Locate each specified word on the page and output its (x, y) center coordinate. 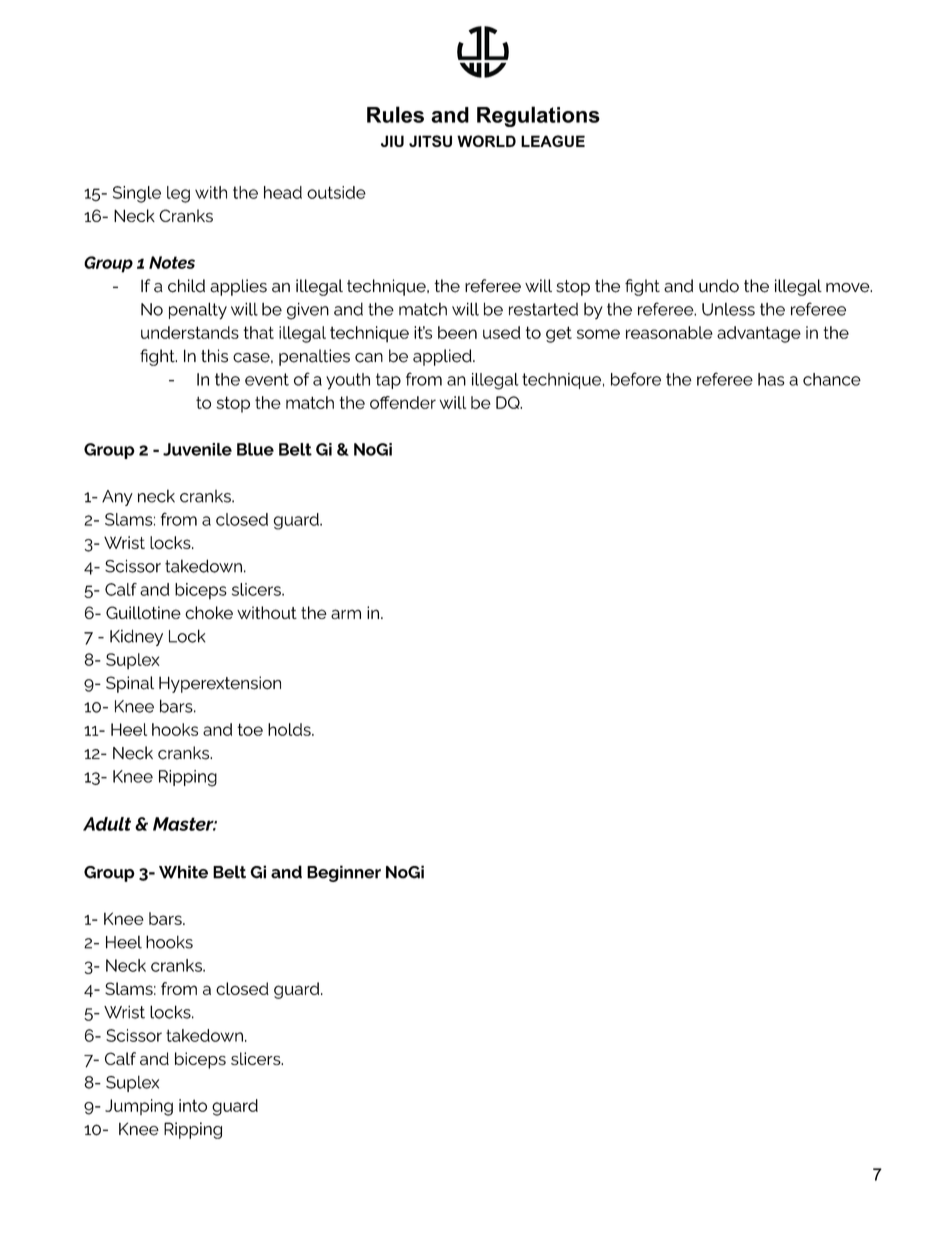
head (283, 192)
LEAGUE (553, 141)
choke (209, 612)
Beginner (344, 873)
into (193, 1105)
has (771, 379)
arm (346, 614)
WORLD (486, 141)
